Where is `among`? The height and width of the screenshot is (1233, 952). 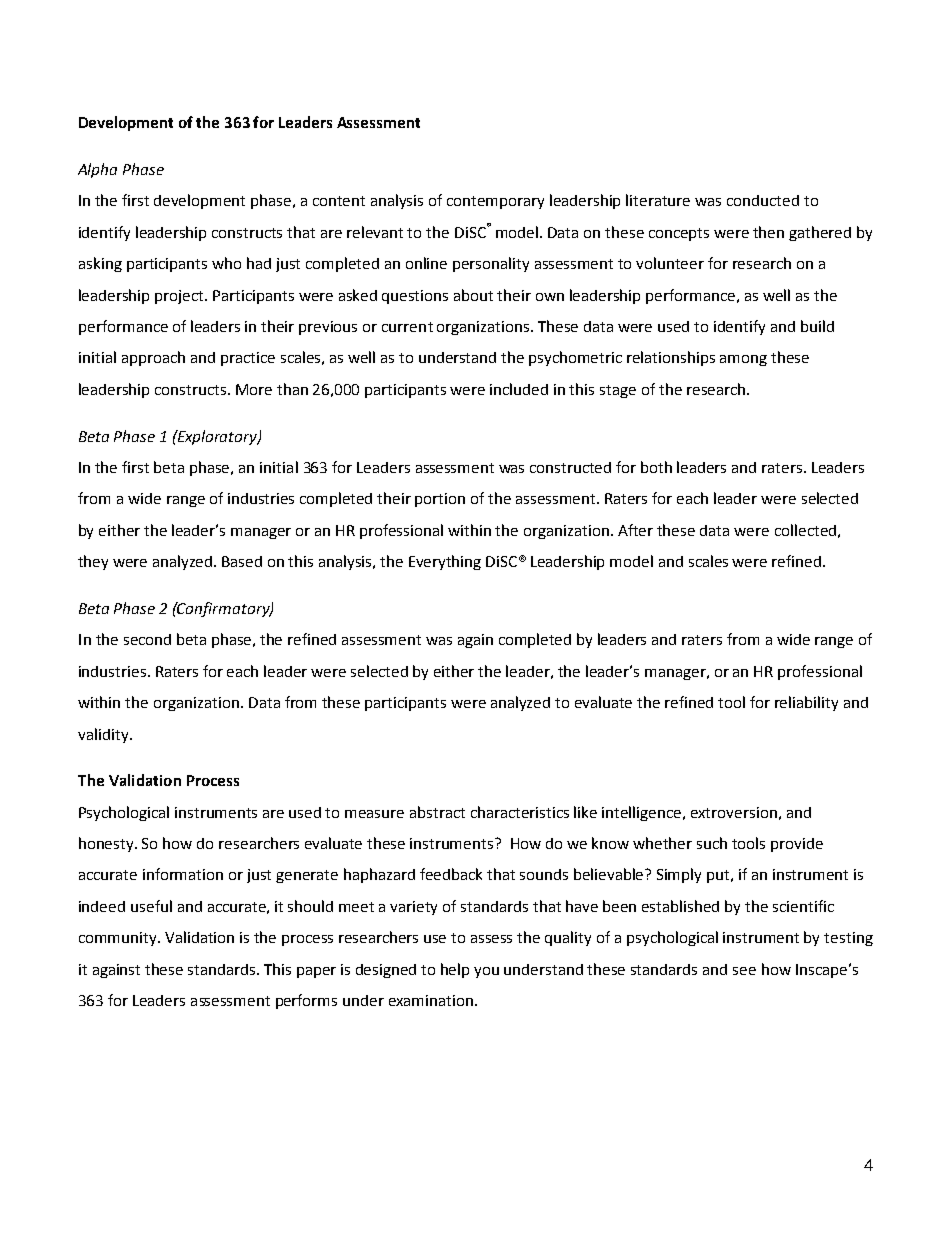 among is located at coordinates (743, 360).
